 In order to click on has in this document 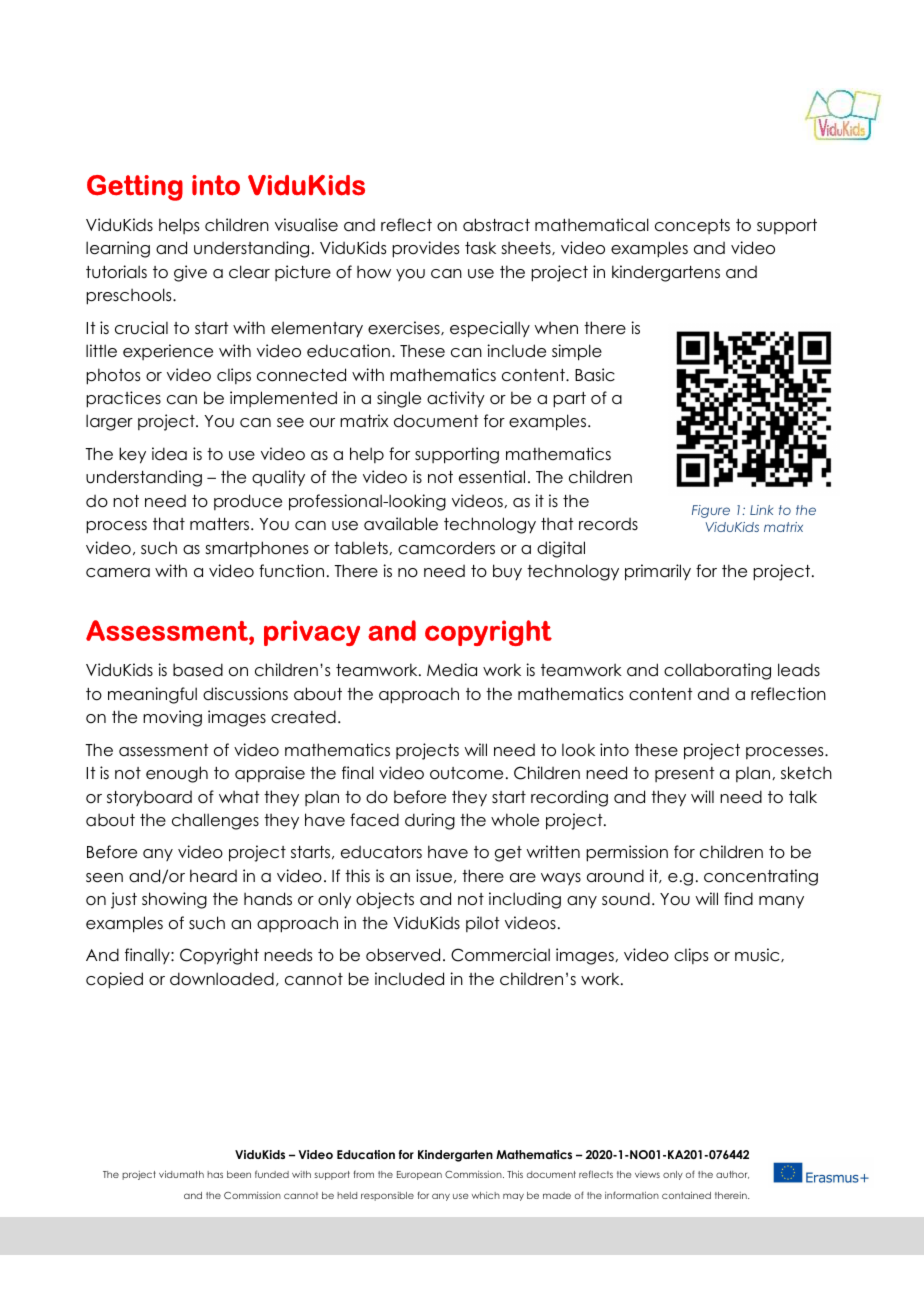, I will do `click(215, 1174)`.
